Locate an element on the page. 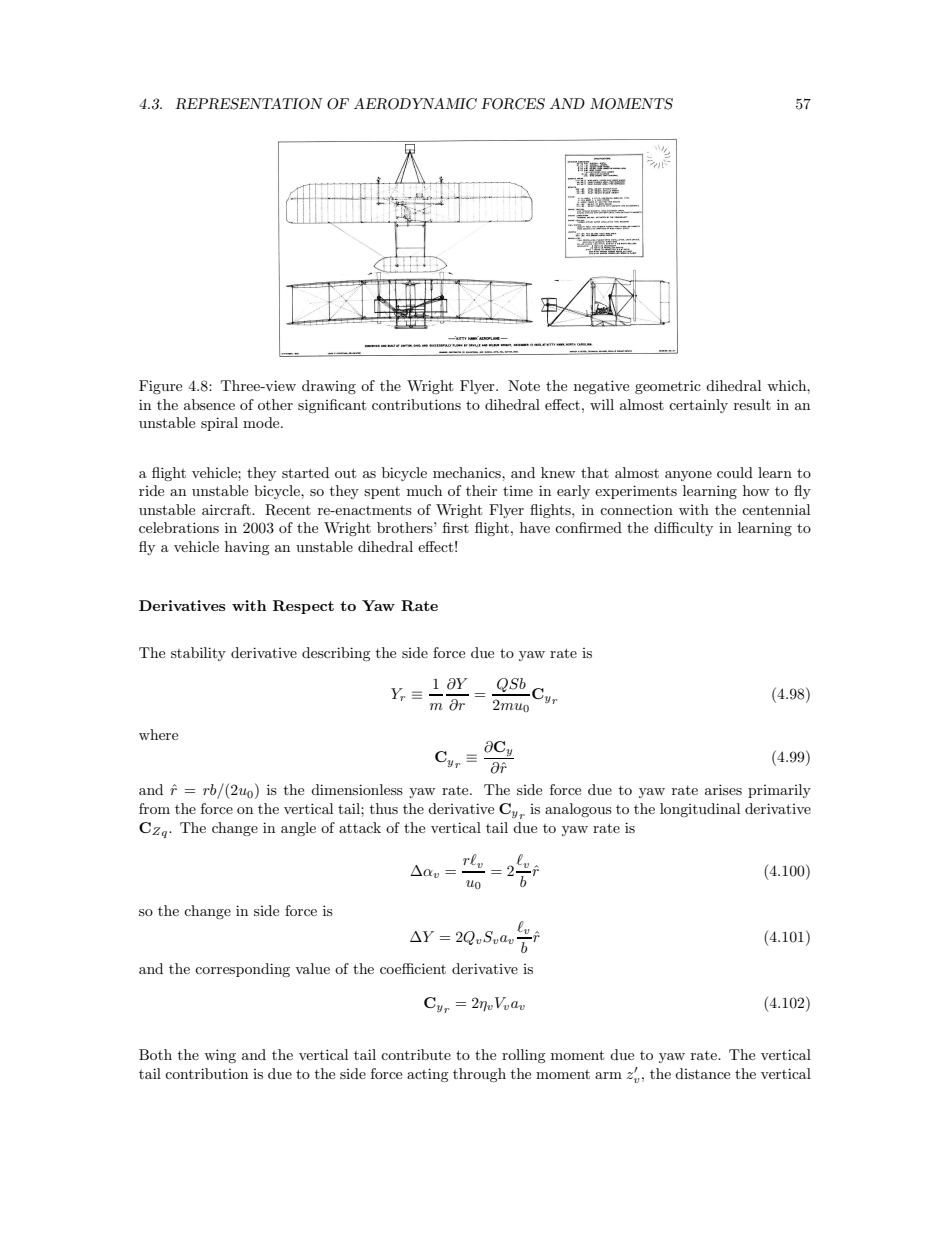  thus is located at coordinates (384, 808).
